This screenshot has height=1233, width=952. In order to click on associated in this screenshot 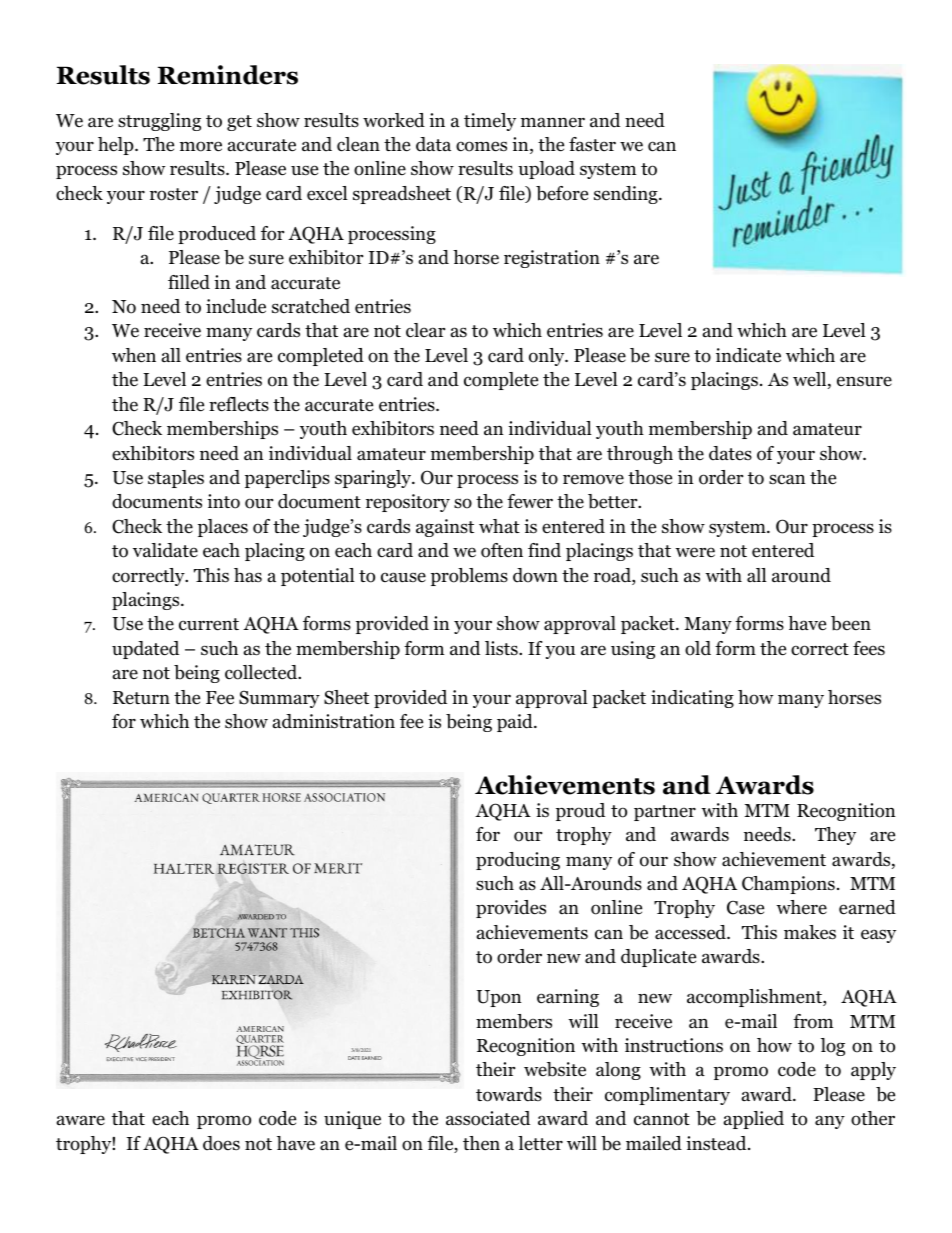, I will do `click(488, 1118)`.
